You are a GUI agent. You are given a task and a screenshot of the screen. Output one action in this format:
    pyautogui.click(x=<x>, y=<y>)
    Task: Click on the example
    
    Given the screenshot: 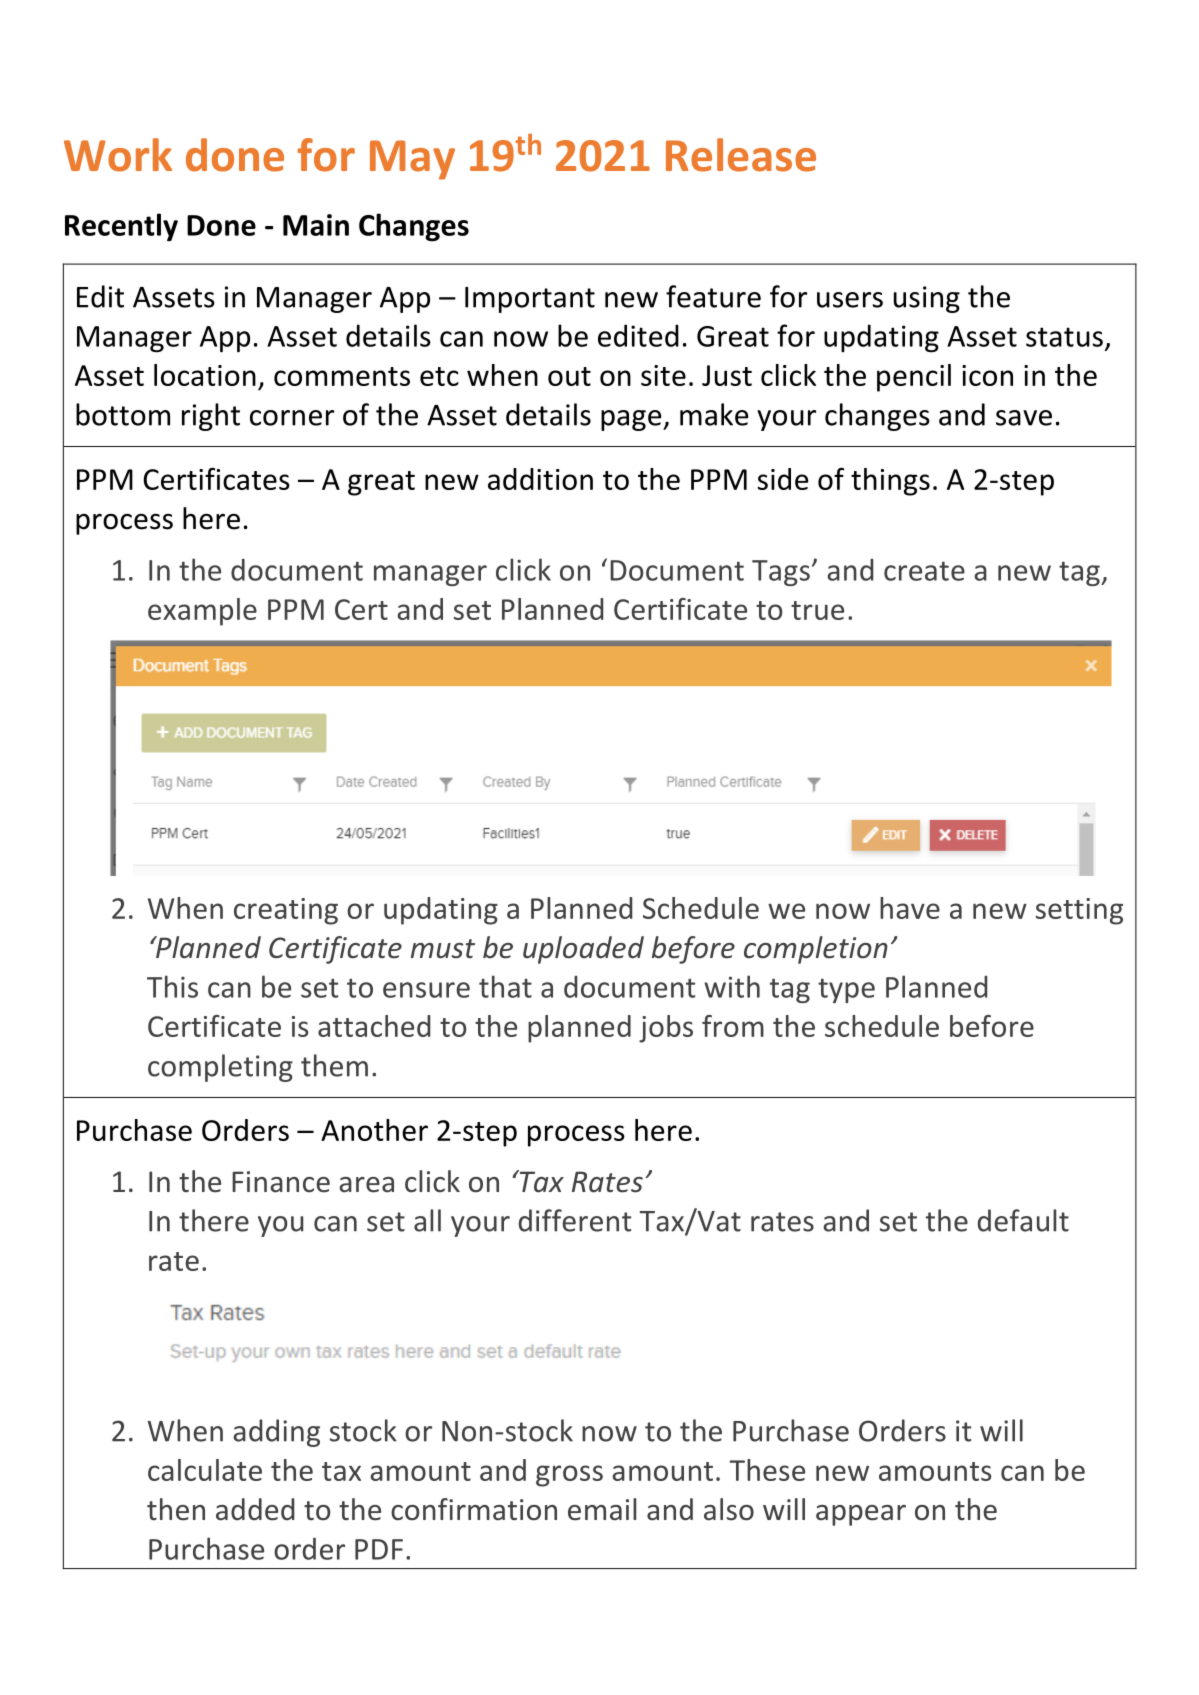 What is the action you would take?
    pyautogui.click(x=202, y=612)
